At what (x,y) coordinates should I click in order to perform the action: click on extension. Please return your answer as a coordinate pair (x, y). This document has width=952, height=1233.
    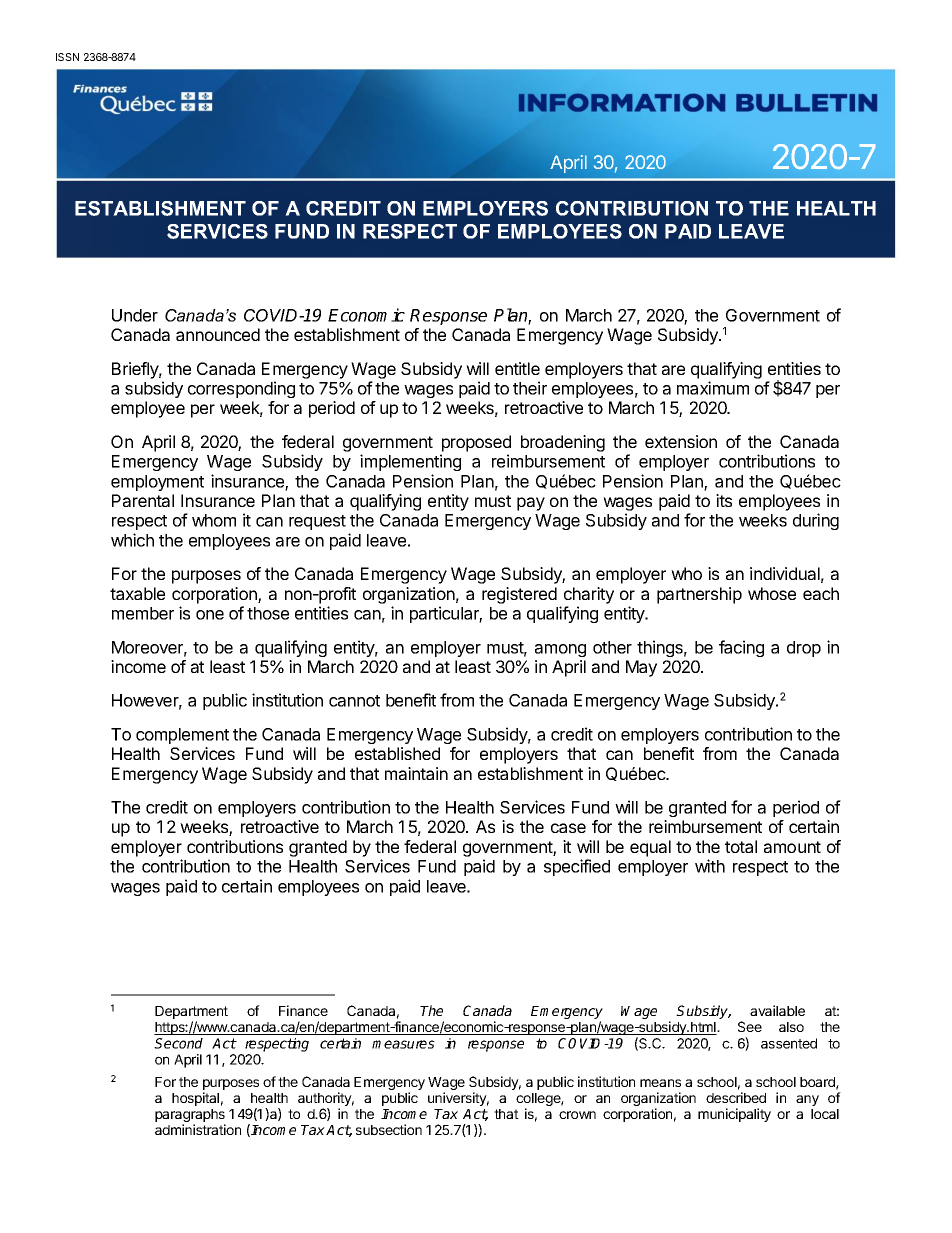
    Looking at the image, I should click on (681, 441).
